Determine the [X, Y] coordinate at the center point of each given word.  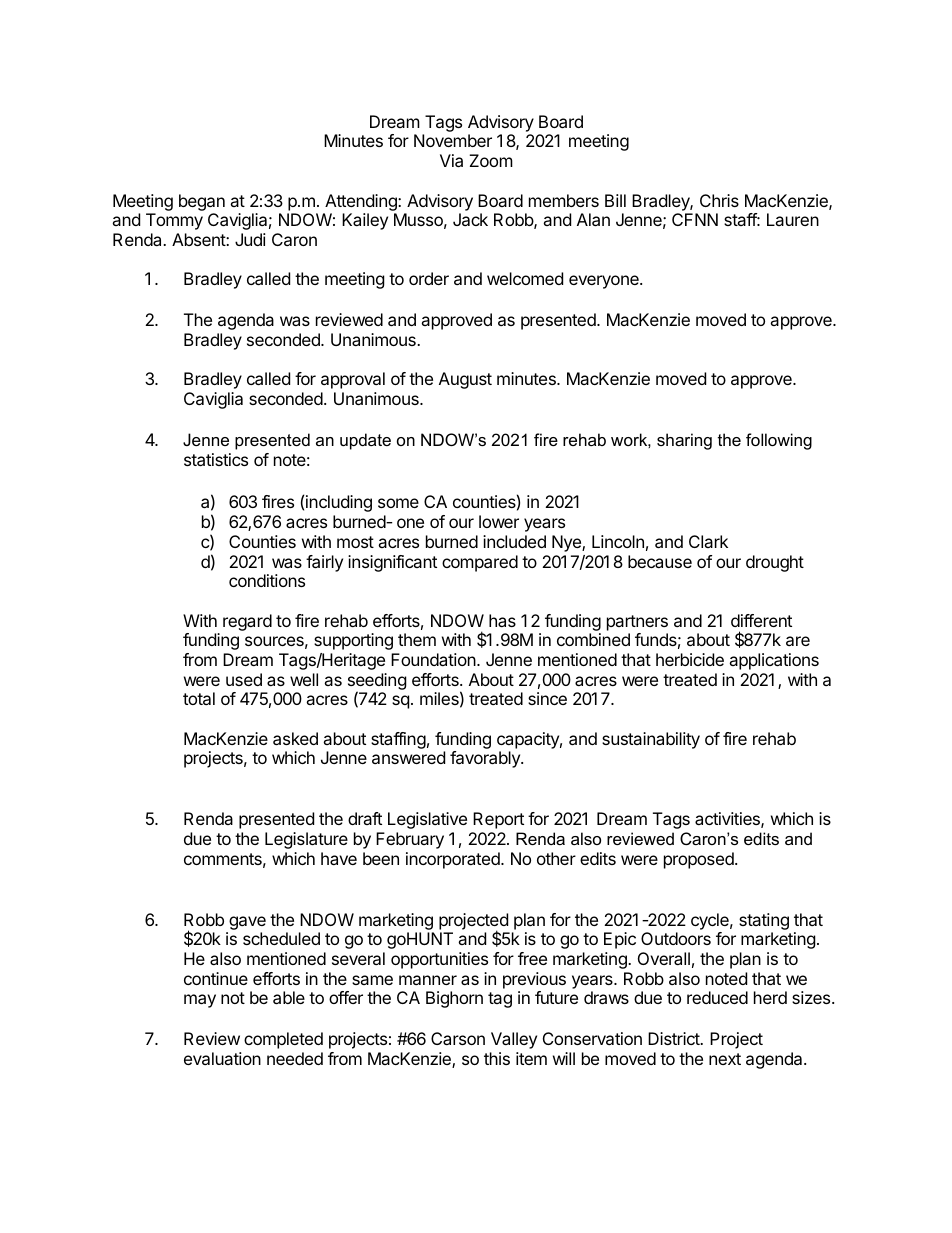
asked [295, 738]
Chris [719, 200]
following [779, 441]
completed [283, 1040]
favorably [486, 759]
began [202, 202]
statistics [216, 459]
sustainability [651, 740]
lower [499, 521]
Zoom [491, 160]
